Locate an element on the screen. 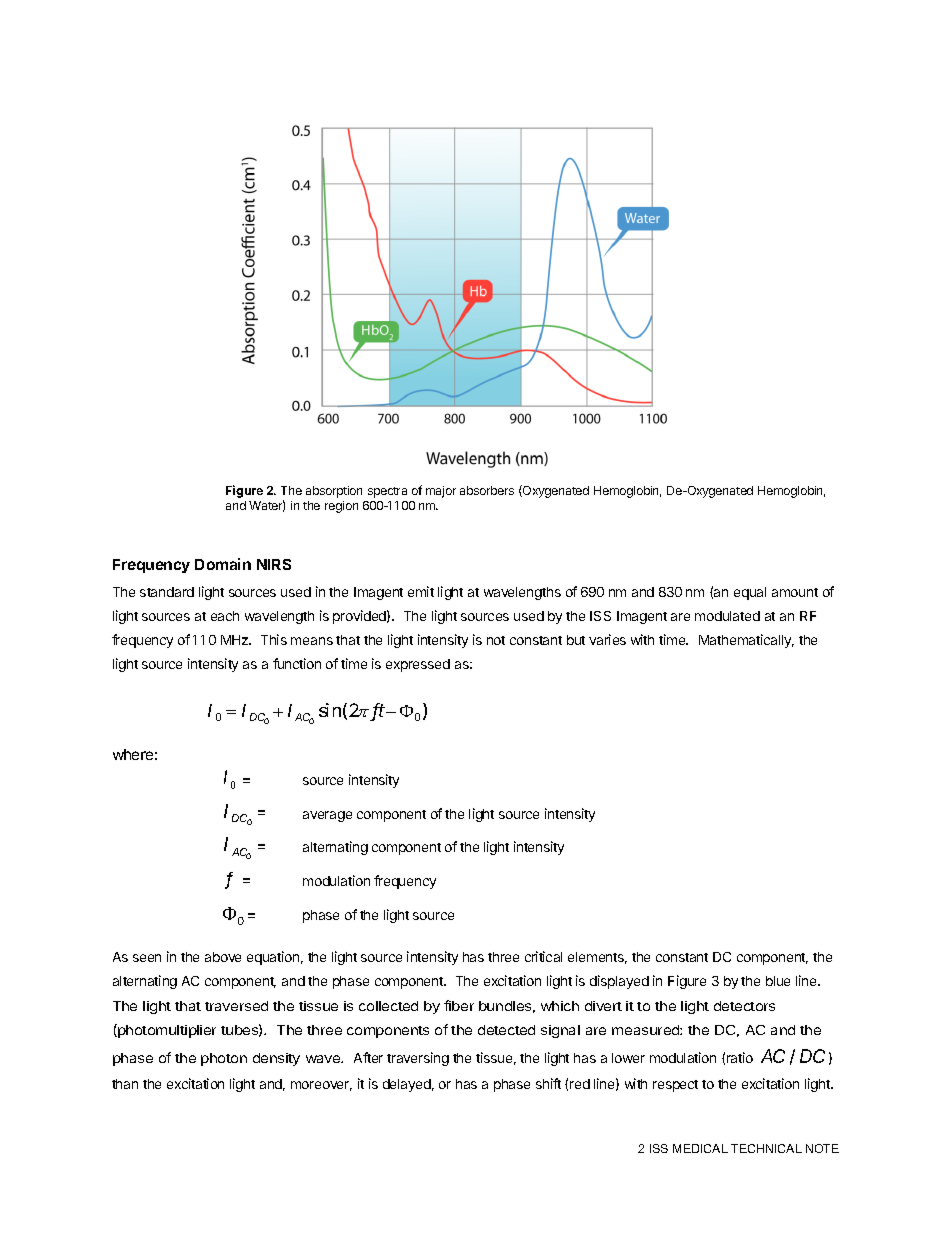  than is located at coordinates (125, 1084).
